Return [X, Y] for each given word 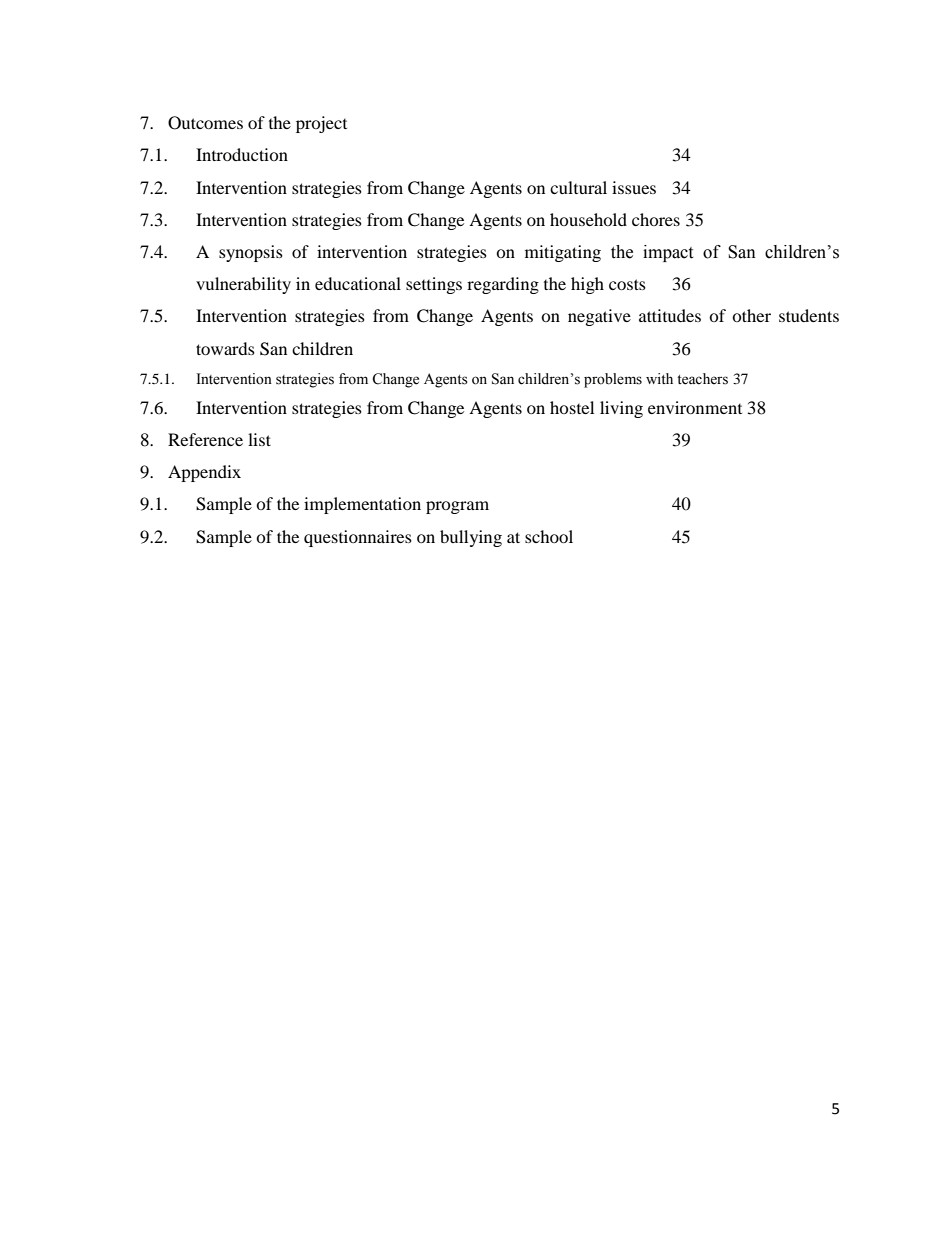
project [321, 124]
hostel [572, 407]
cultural [578, 187]
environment [695, 407]
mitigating [563, 253]
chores [656, 219]
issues [634, 187]
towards [225, 348]
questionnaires [358, 538]
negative [599, 317]
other [751, 315]
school [549, 536]
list [259, 439]
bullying [471, 538]
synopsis [251, 253]
